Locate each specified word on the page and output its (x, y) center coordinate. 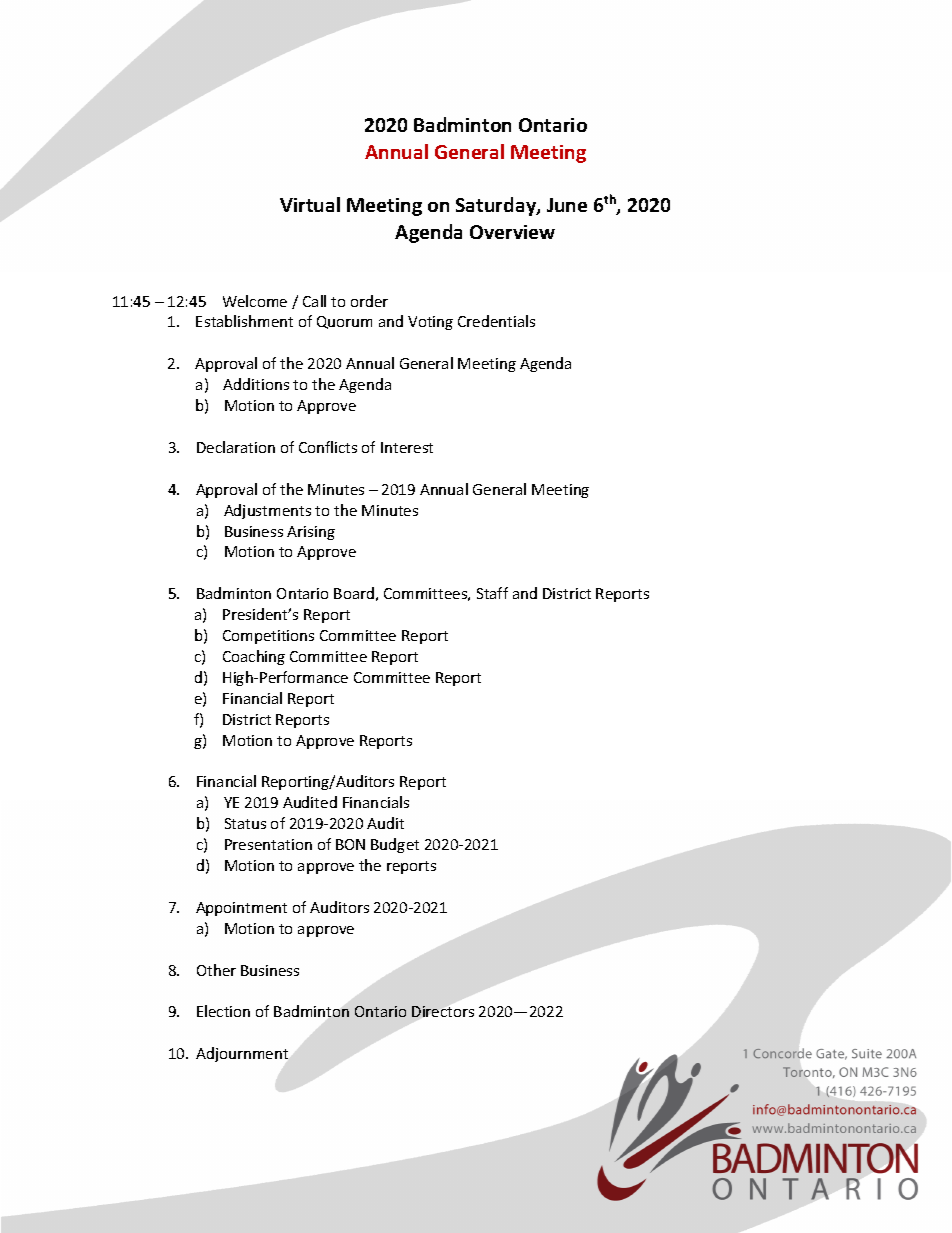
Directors (443, 1011)
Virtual (310, 204)
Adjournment (242, 1054)
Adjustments (267, 511)
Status (245, 823)
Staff (492, 593)
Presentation (268, 844)
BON (350, 844)
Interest (407, 447)
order (369, 301)
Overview (512, 232)
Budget (395, 845)
